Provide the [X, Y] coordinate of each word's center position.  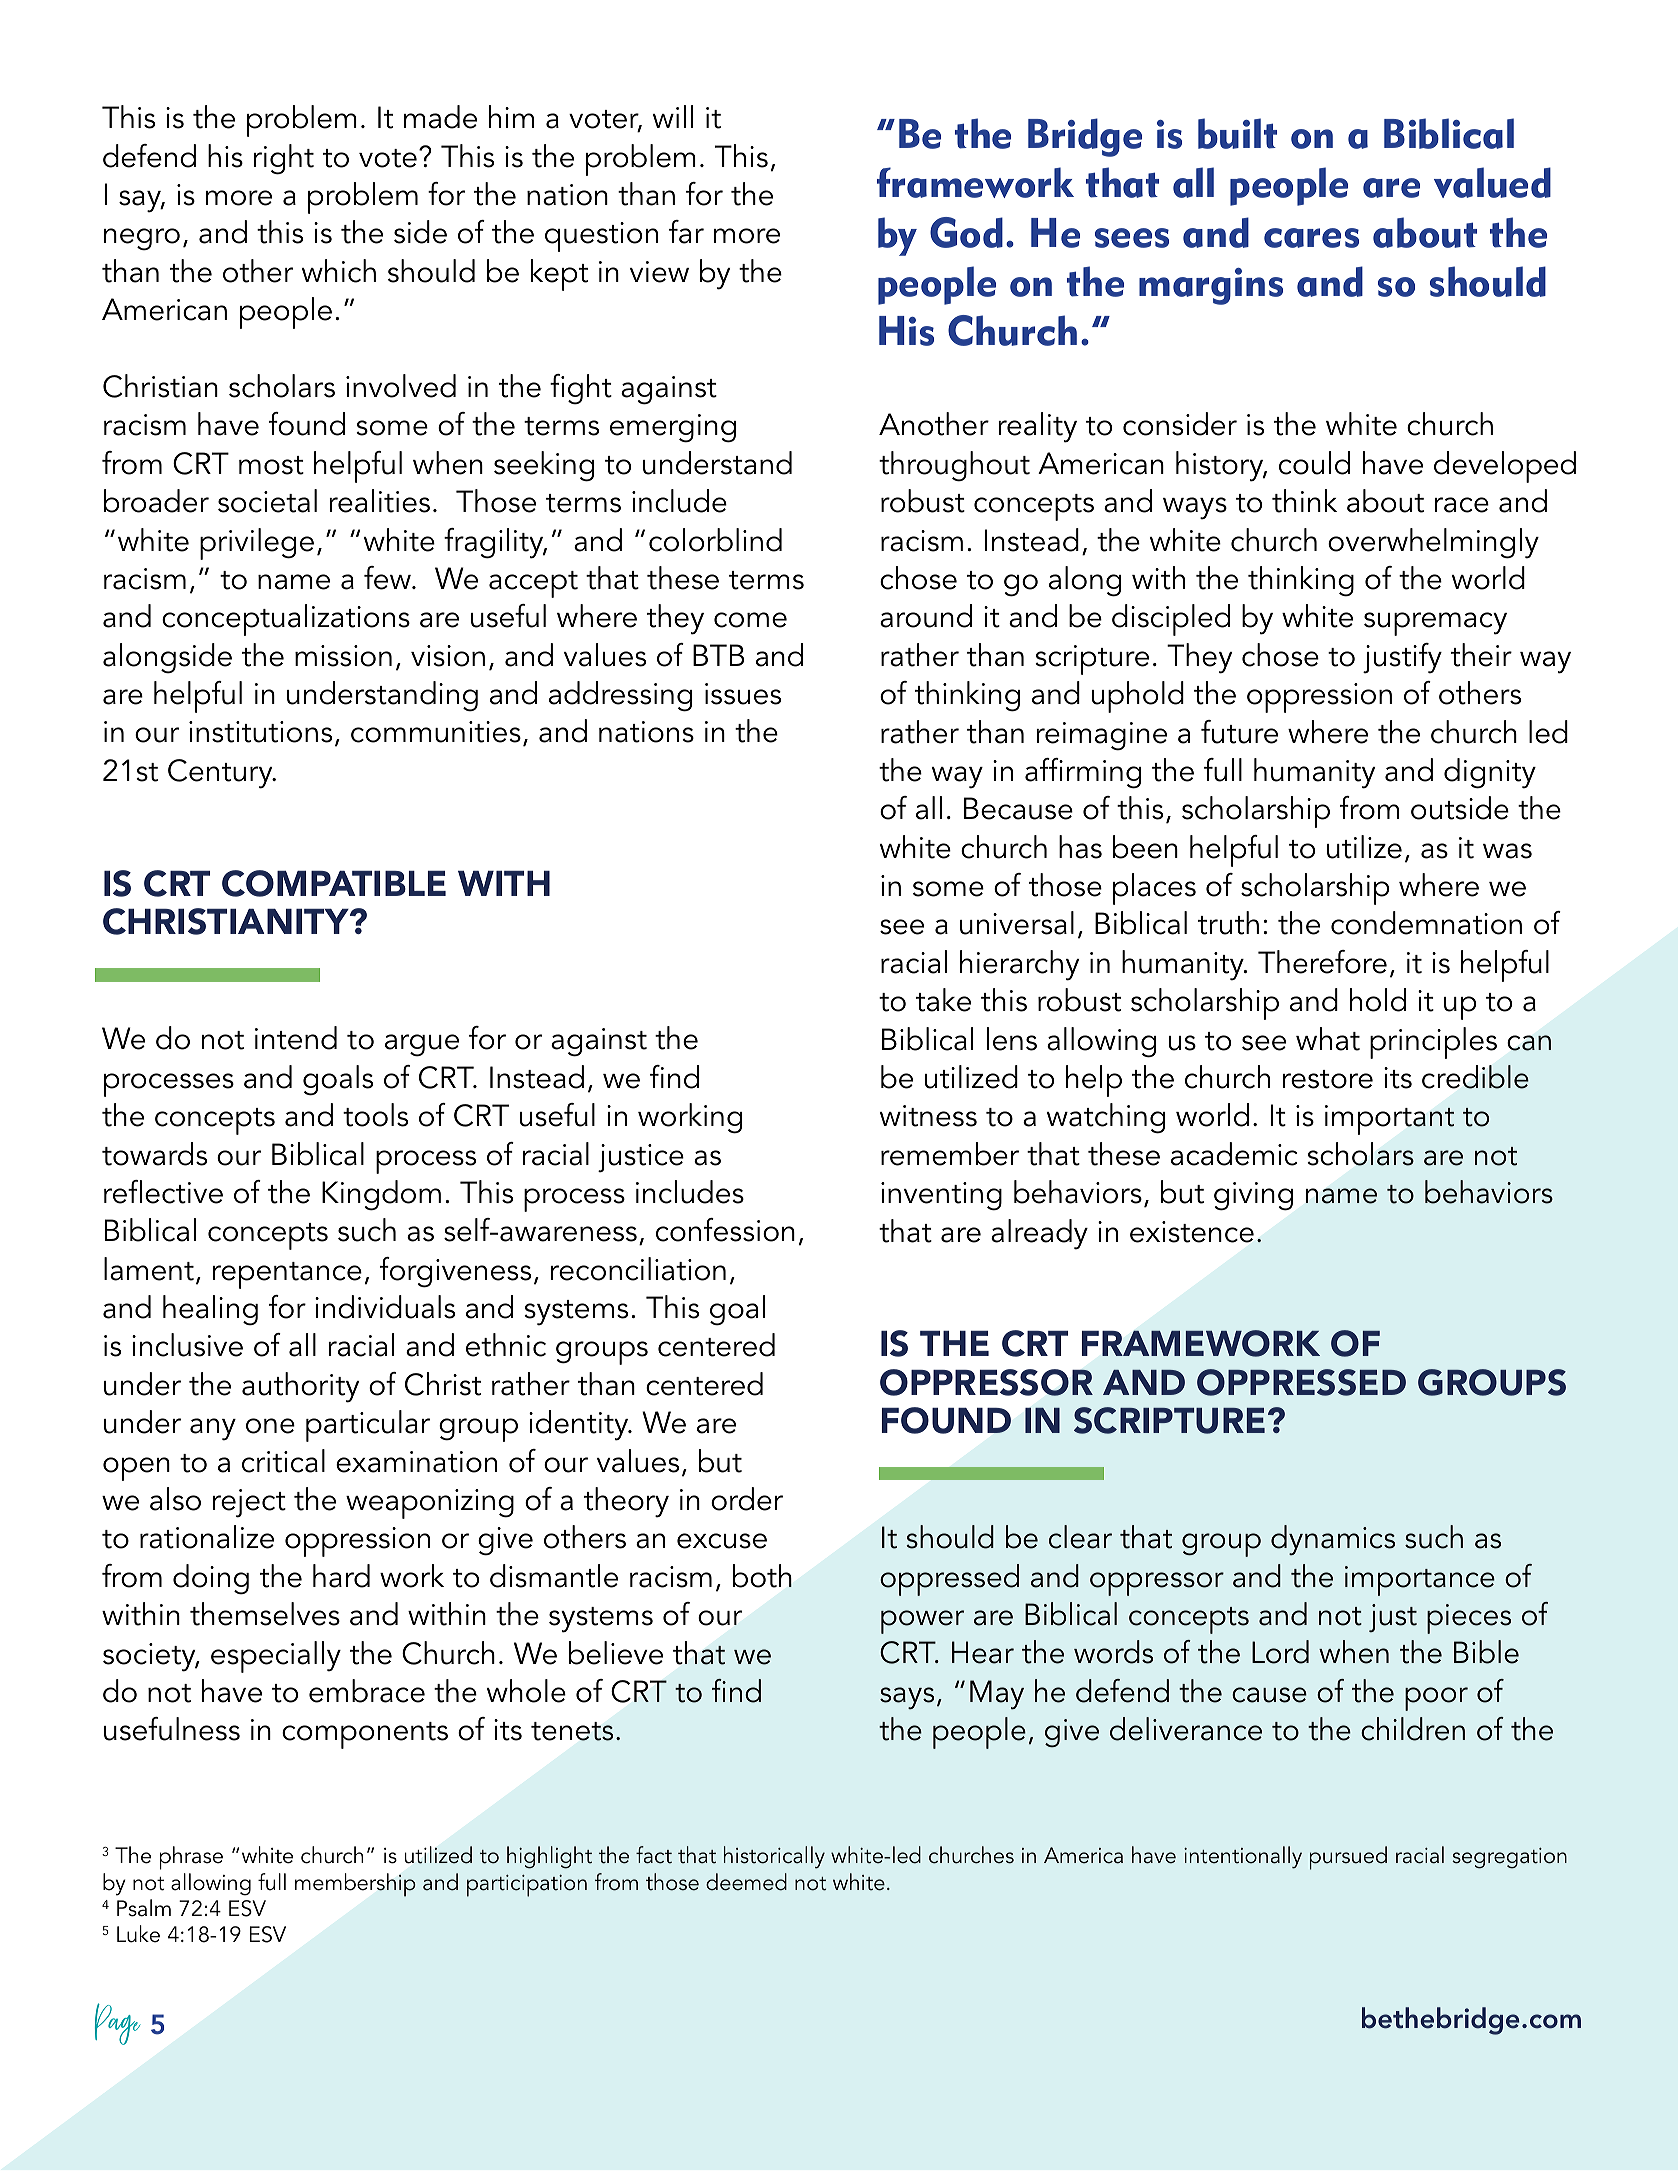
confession [725, 1230]
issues [743, 694]
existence [1192, 1232]
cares [1311, 238]
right [284, 159]
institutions [260, 732]
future [1239, 732]
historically [774, 1857]
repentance [287, 1275]
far [686, 232]
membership [355, 1885]
